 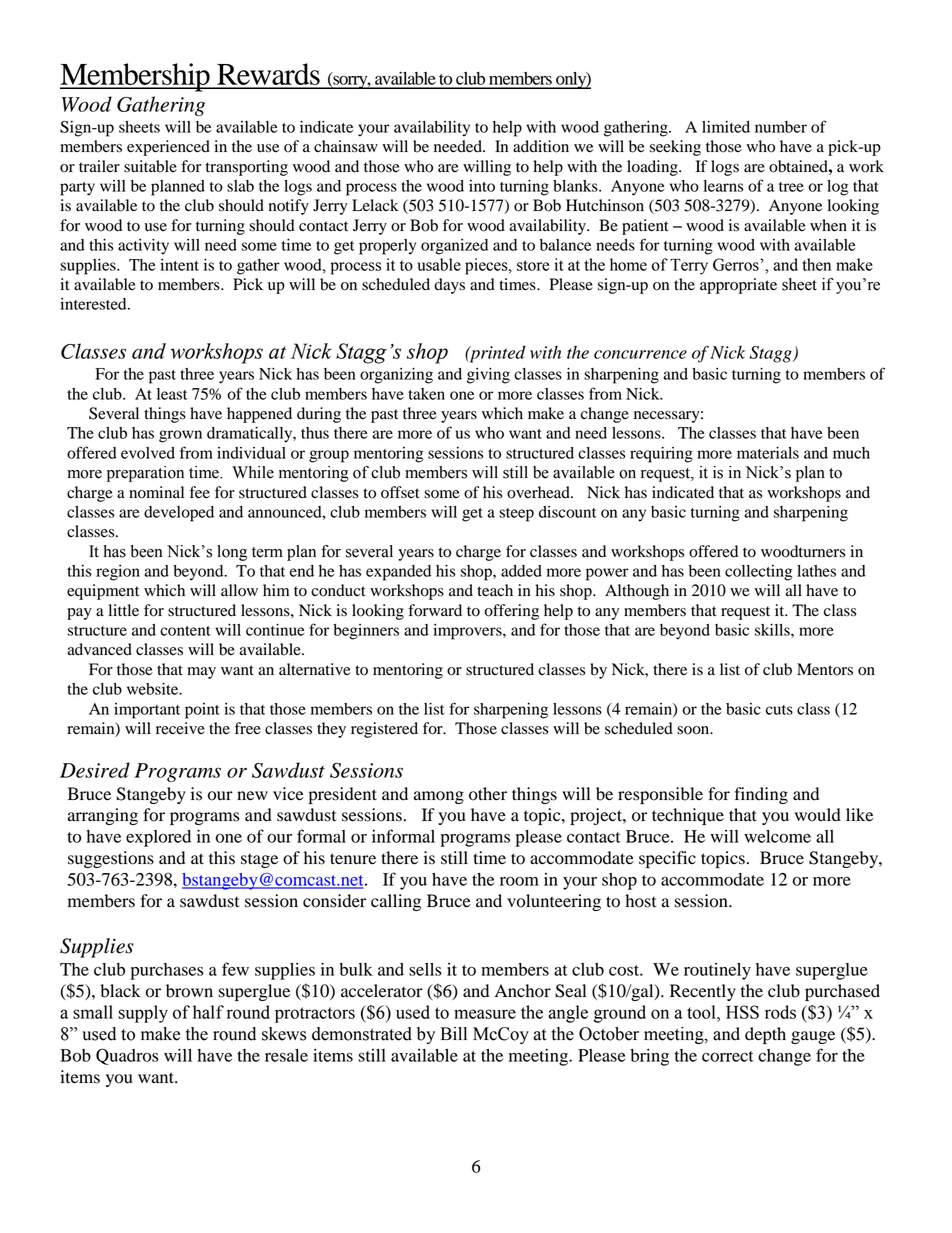 I want to click on number, so click(x=781, y=127).
